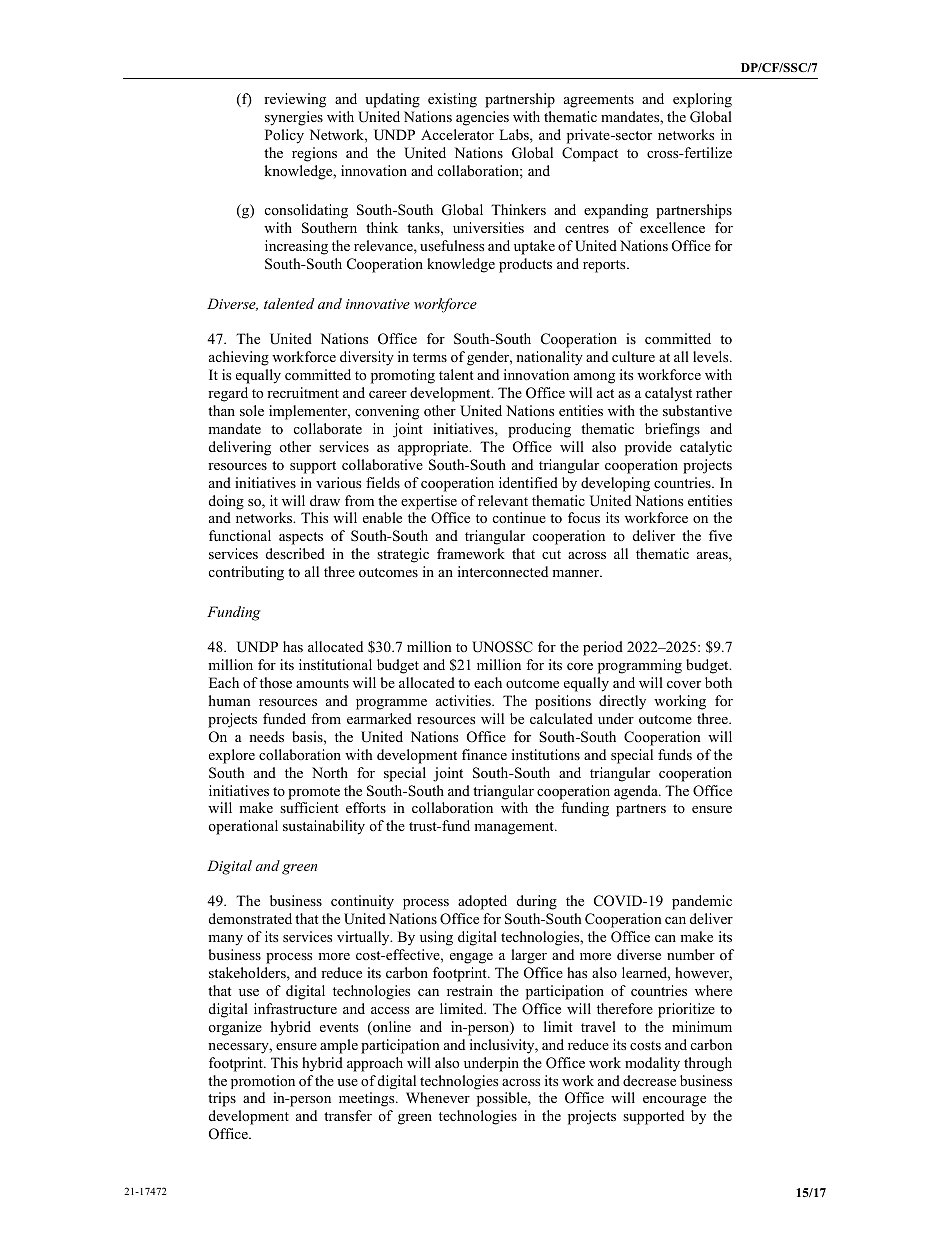 The width and height of the screenshot is (952, 1233). What do you see at coordinates (640, 666) in the screenshot?
I see `programming` at bounding box center [640, 666].
